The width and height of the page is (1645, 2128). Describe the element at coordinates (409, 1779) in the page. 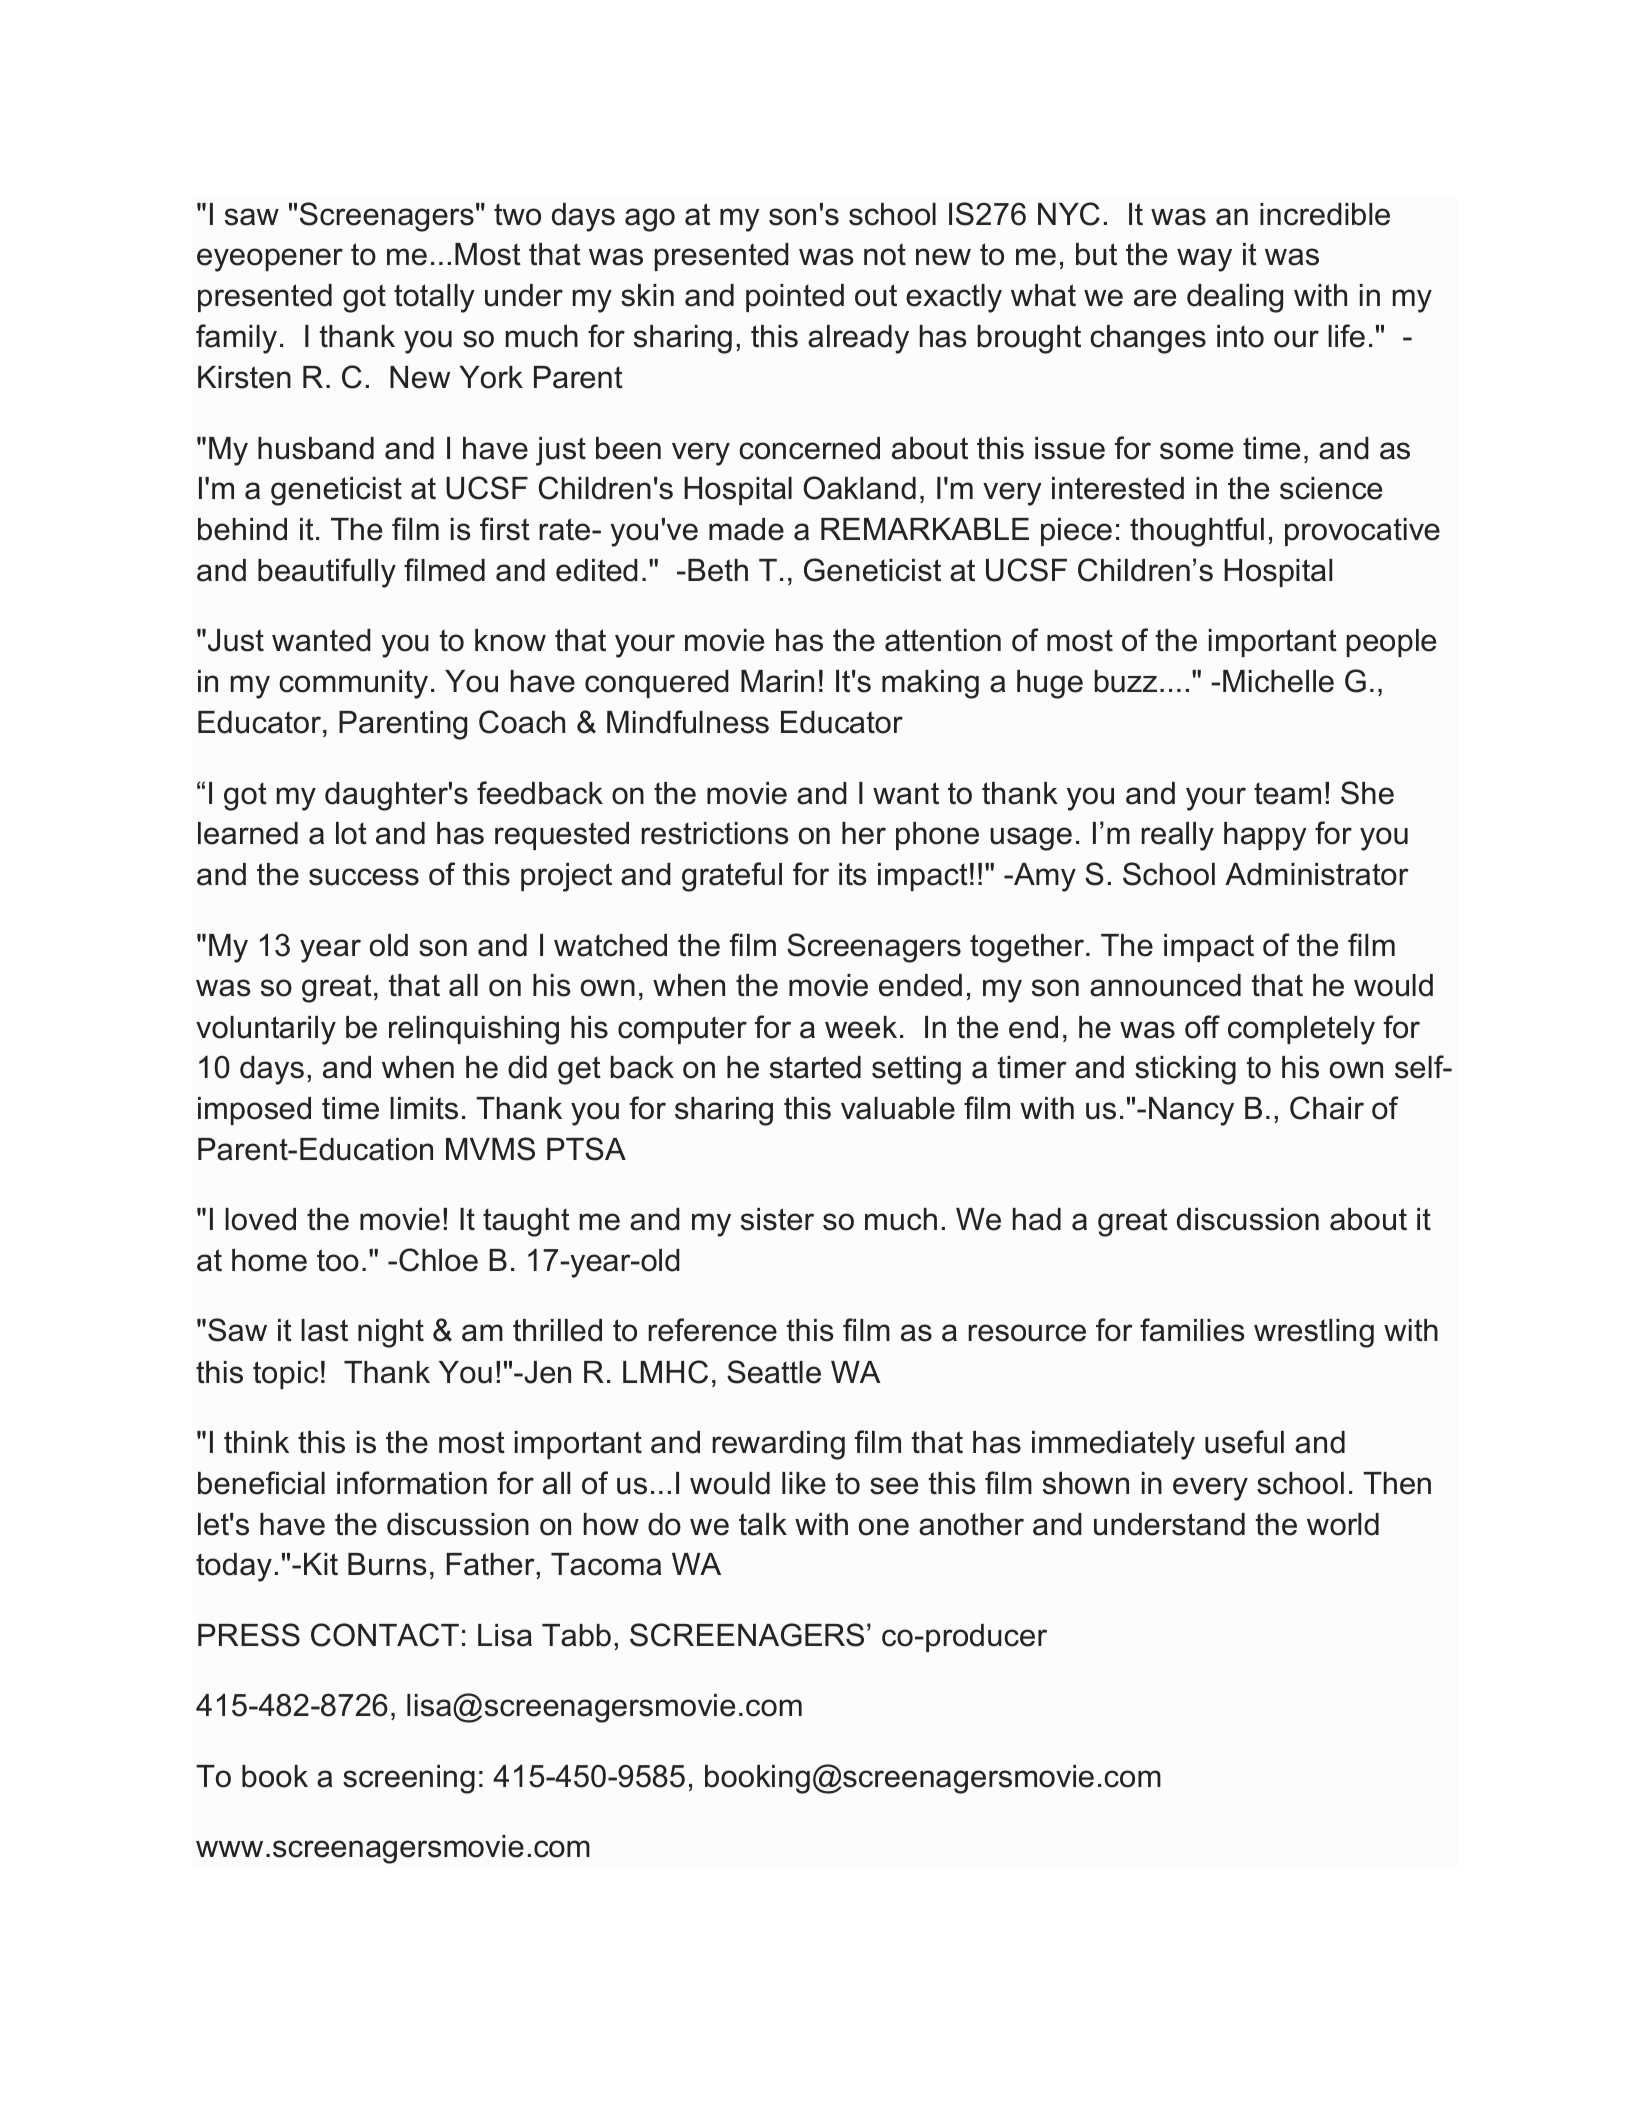

I see `screening` at that location.
